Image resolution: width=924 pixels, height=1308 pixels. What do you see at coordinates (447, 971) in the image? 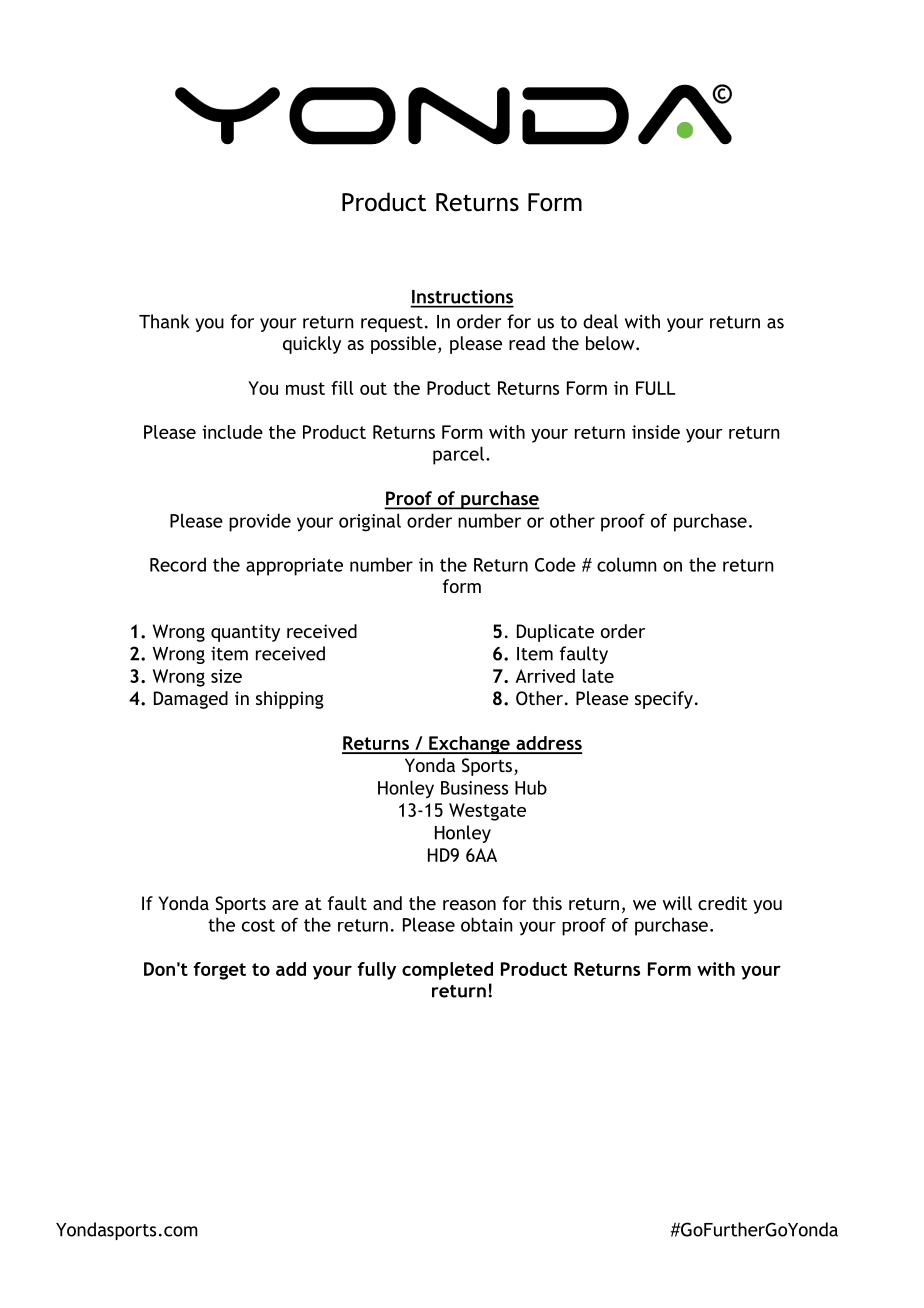
I see `completed` at bounding box center [447, 971].
